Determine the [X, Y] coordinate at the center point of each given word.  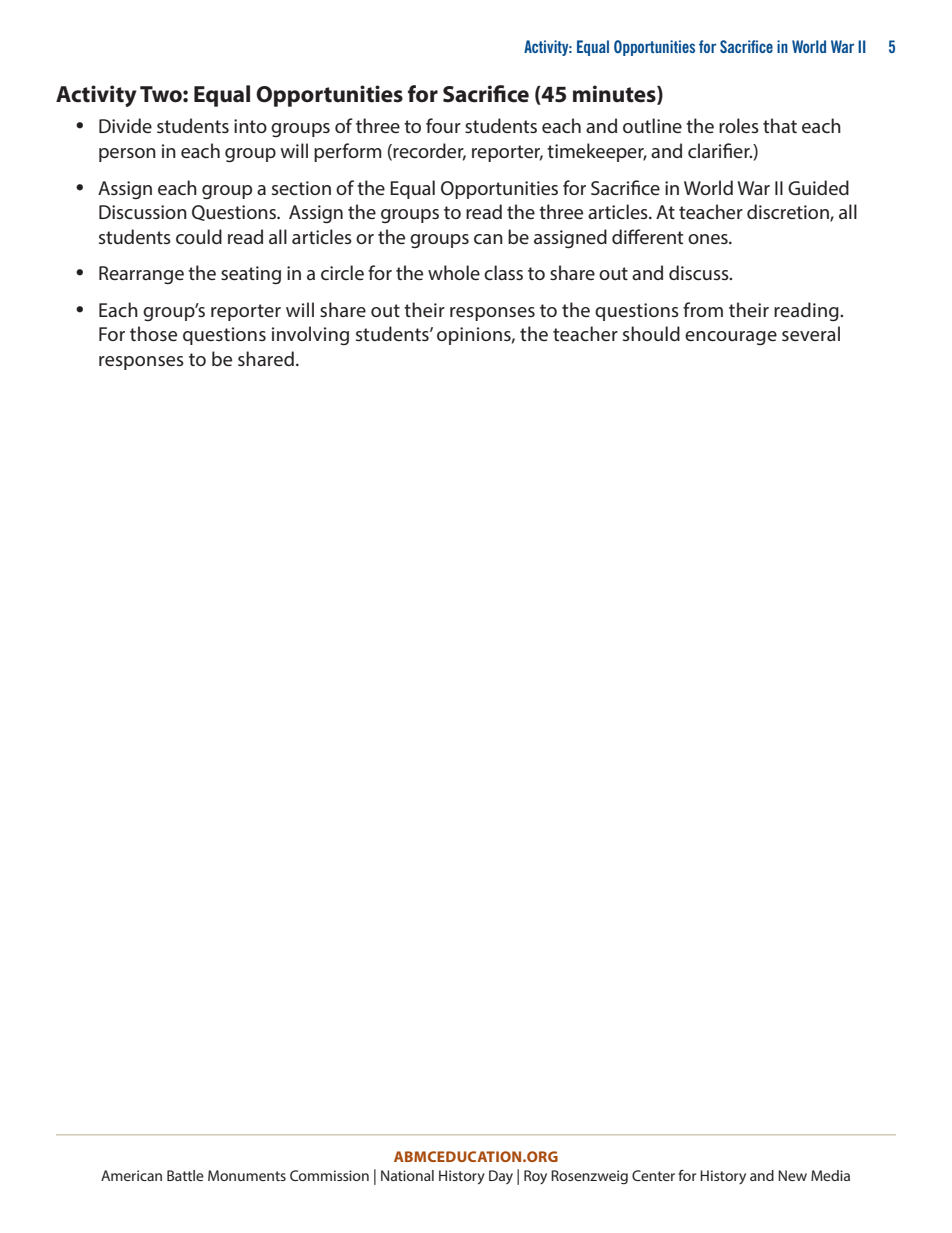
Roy [535, 1177]
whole [454, 272]
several [811, 333]
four [443, 125]
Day [501, 1177]
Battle [185, 1175]
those [153, 333]
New [792, 1175]
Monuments [247, 1175]
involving [310, 335]
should [651, 333]
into [250, 126]
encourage [731, 338]
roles [739, 125]
